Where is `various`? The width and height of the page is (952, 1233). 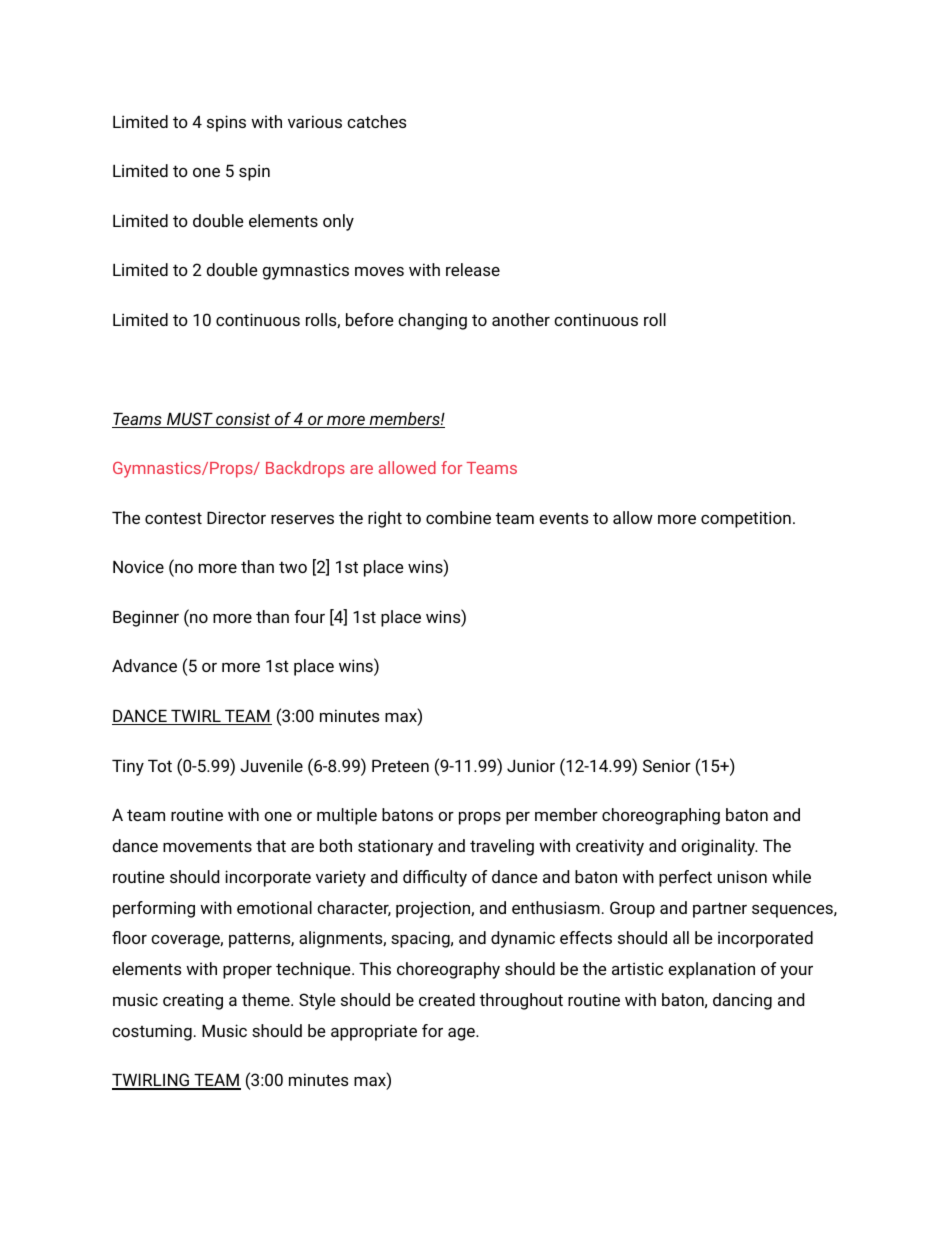
various is located at coordinates (315, 121).
